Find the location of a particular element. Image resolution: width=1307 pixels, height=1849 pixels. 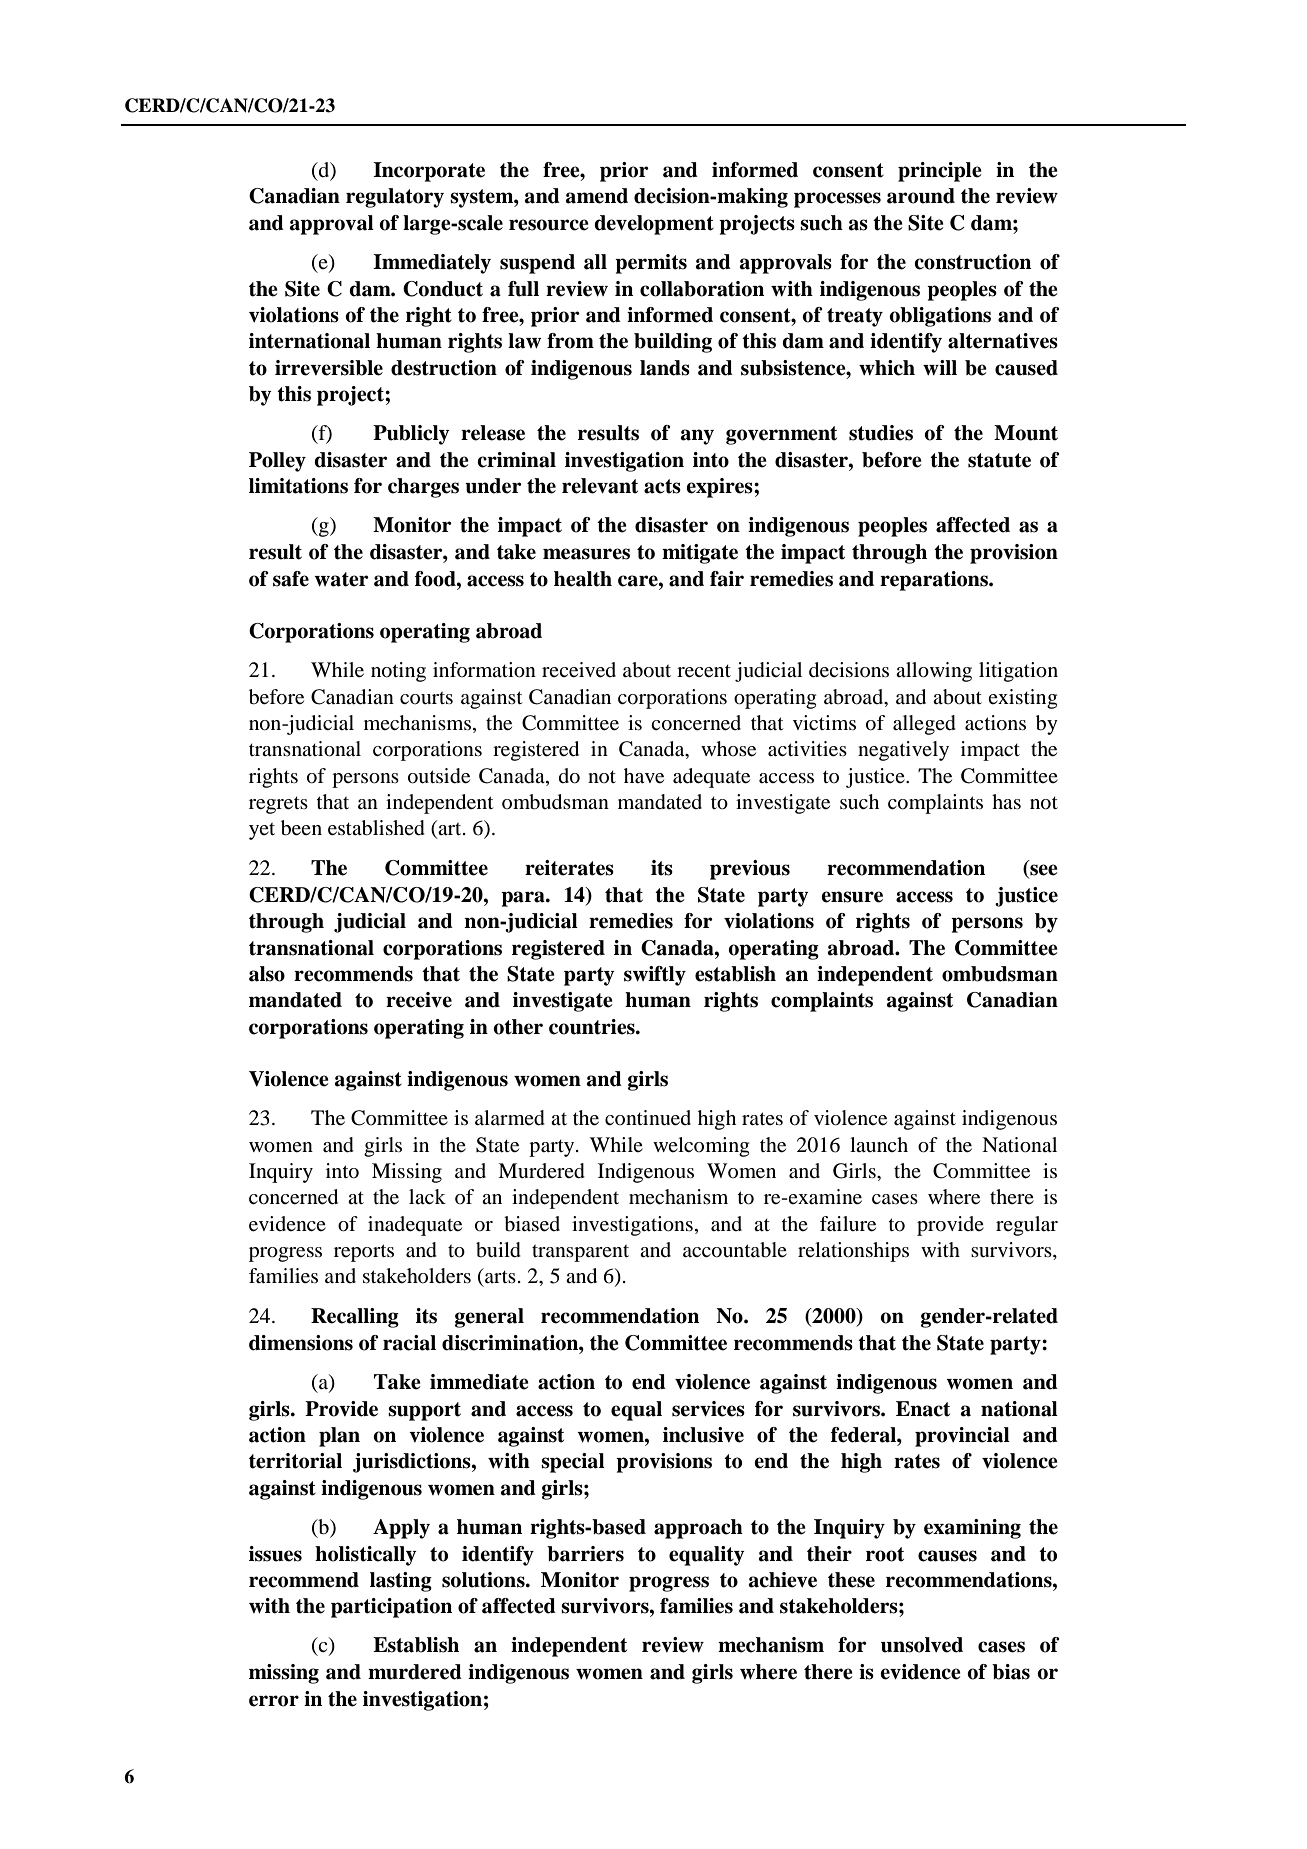

recent is located at coordinates (704, 671).
